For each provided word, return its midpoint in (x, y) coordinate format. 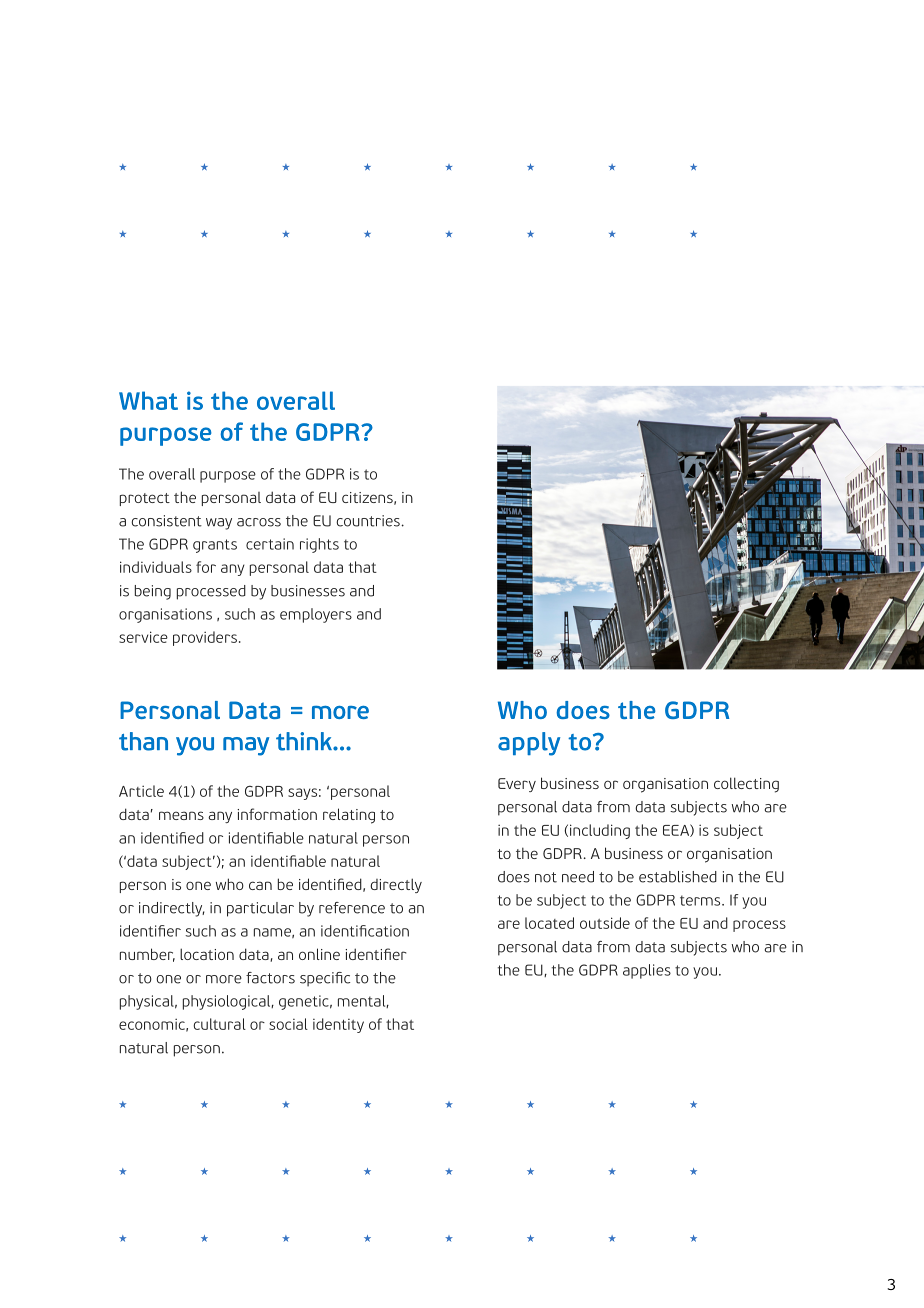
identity (338, 1025)
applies (647, 971)
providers (205, 638)
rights (319, 545)
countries (369, 521)
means (181, 815)
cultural (219, 1024)
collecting (746, 785)
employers (316, 615)
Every (517, 785)
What (148, 400)
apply (529, 744)
